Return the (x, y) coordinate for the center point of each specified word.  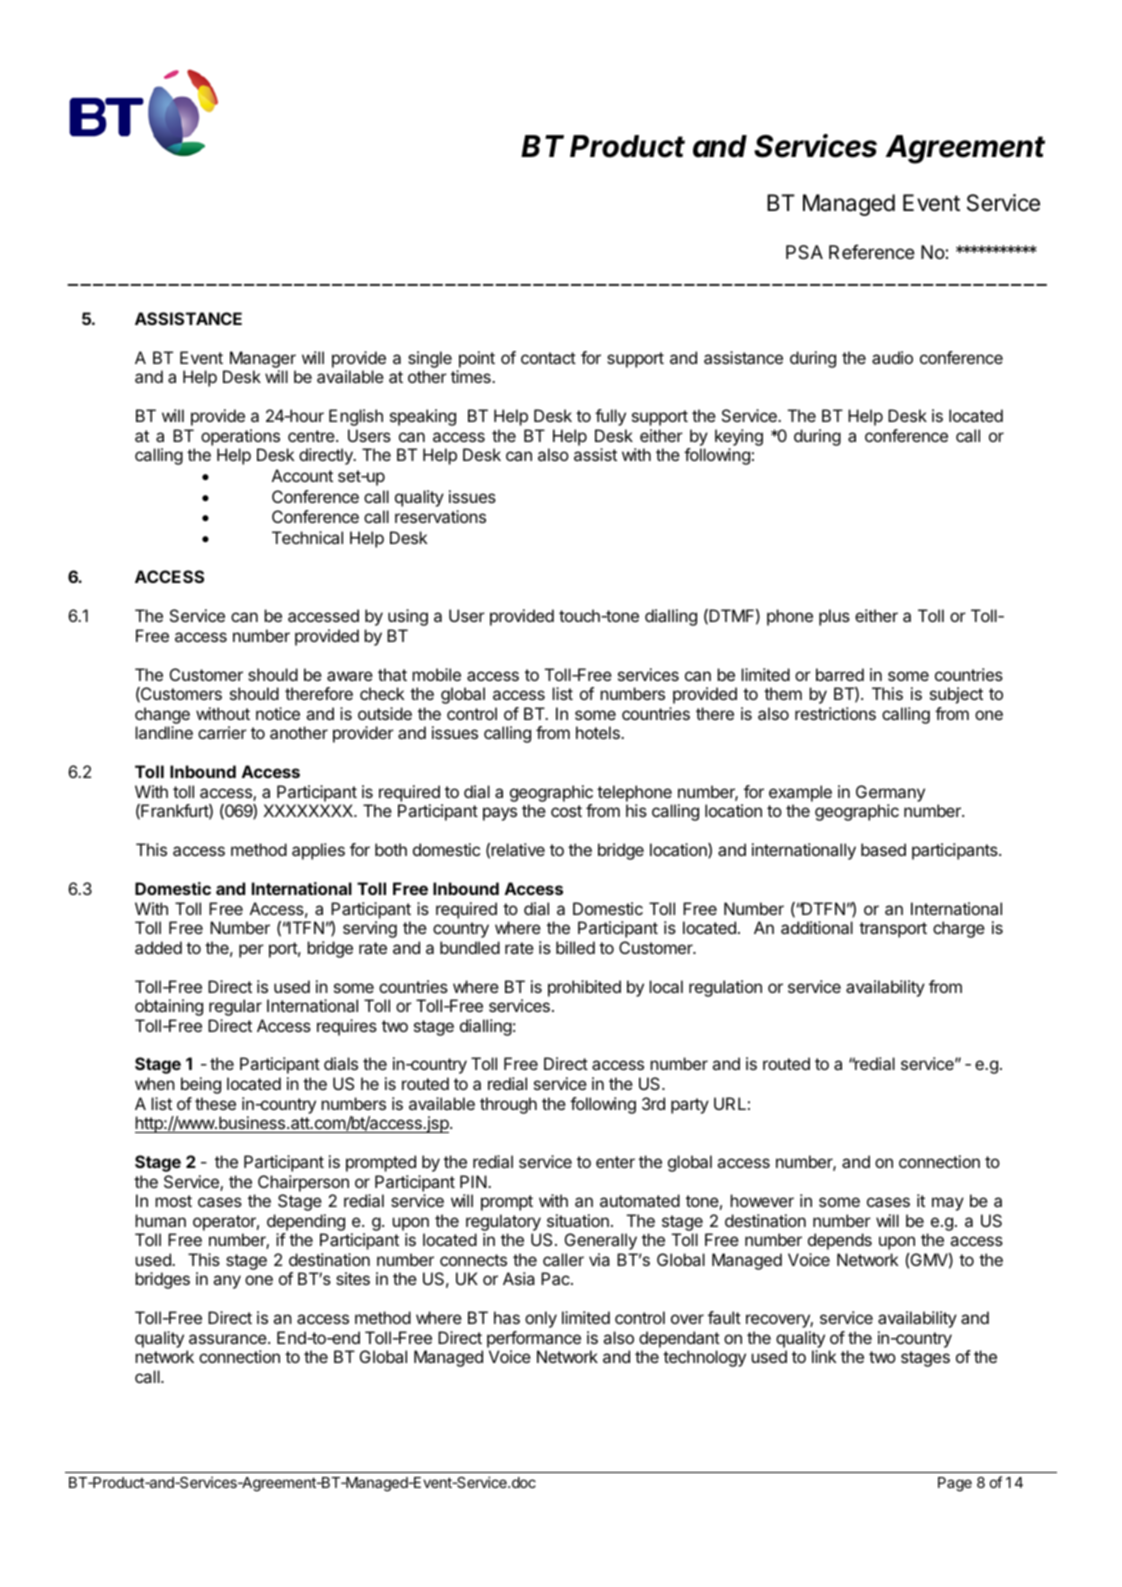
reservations (440, 516)
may (948, 1204)
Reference (872, 251)
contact (548, 358)
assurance (229, 1339)
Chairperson (303, 1183)
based (883, 849)
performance (534, 1339)
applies (318, 851)
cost (566, 811)
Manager (261, 361)
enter (615, 1162)
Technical (307, 537)
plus (834, 617)
